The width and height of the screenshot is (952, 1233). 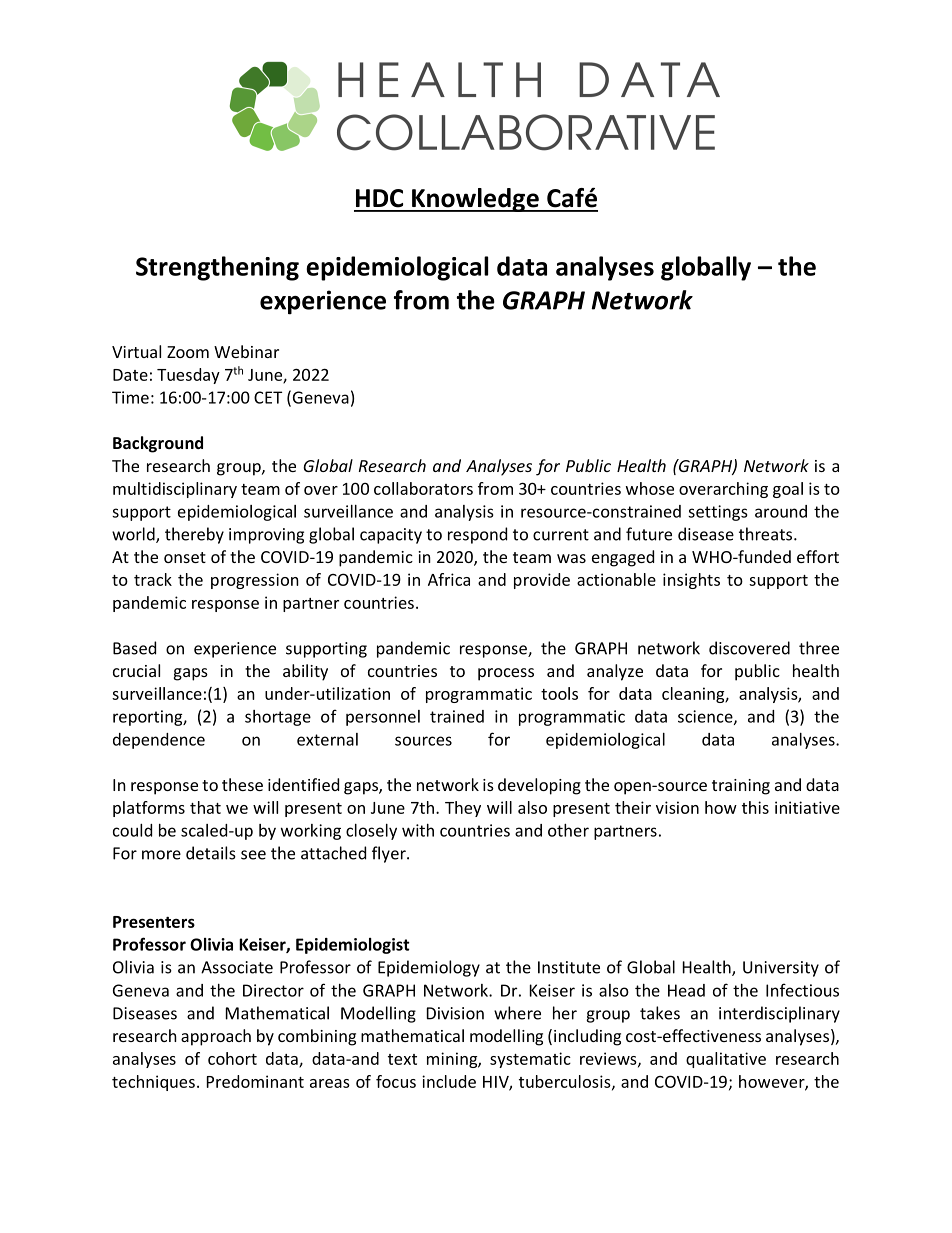 I want to click on whose, so click(x=650, y=488).
